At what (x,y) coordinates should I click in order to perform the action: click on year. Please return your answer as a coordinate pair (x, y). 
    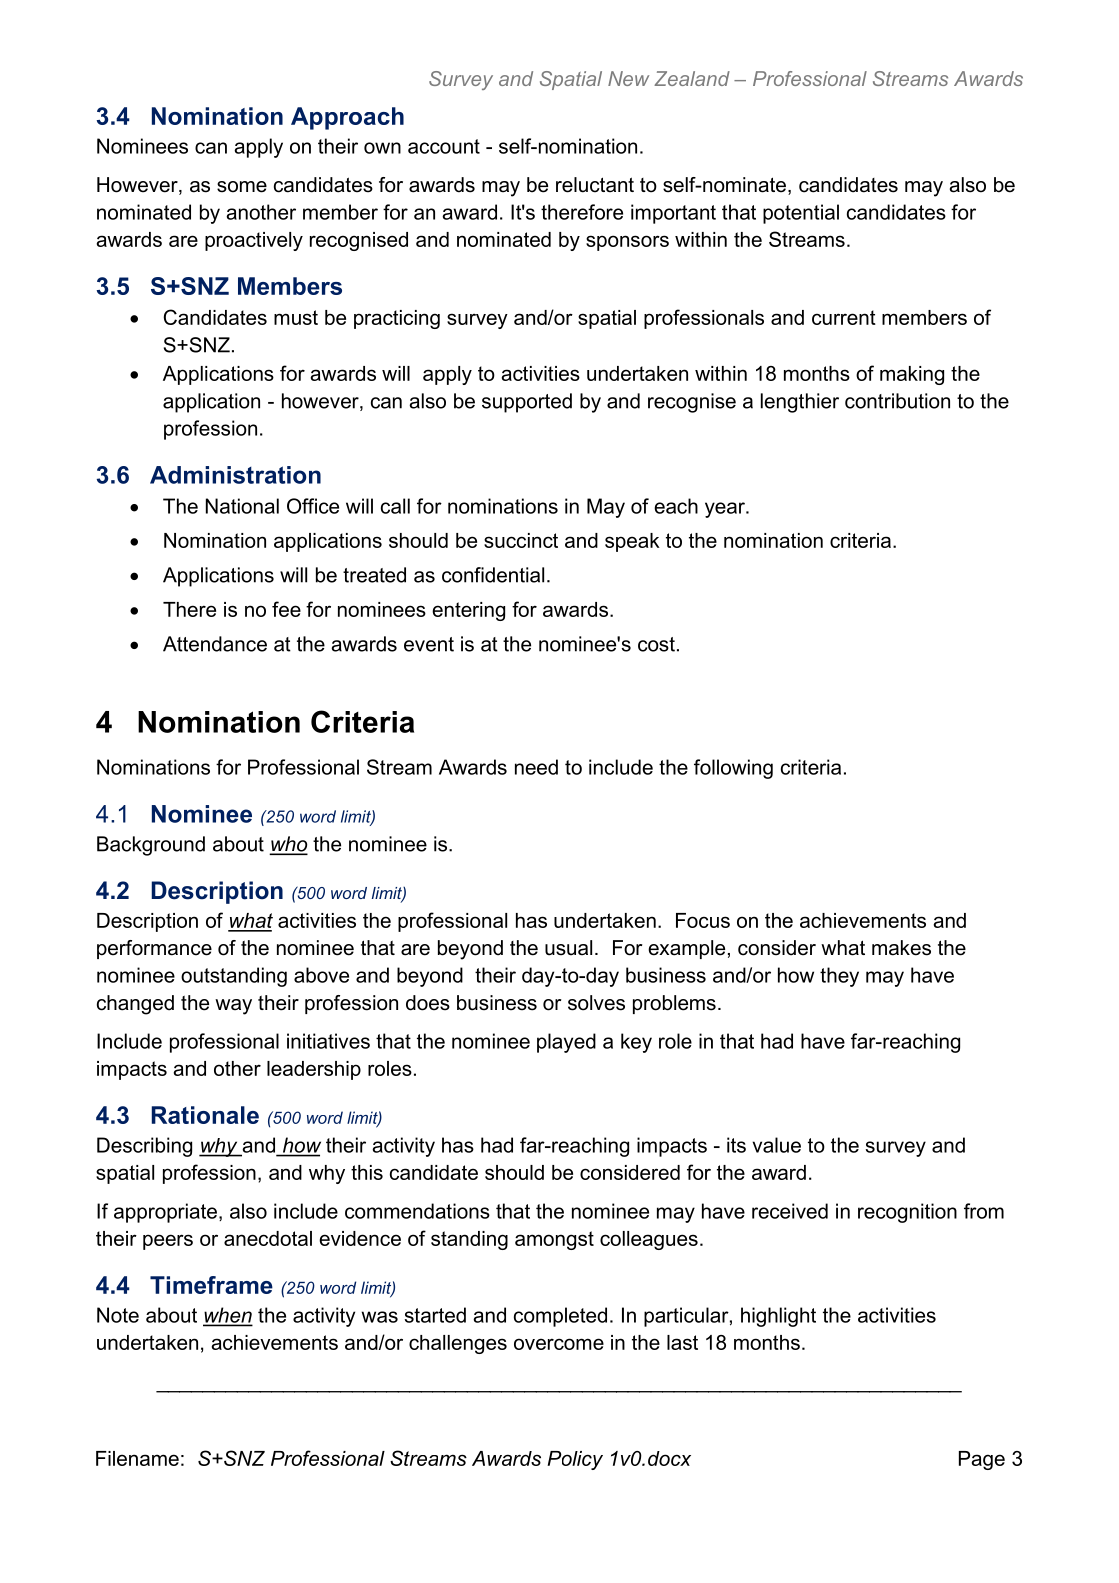
    Looking at the image, I should click on (726, 510).
